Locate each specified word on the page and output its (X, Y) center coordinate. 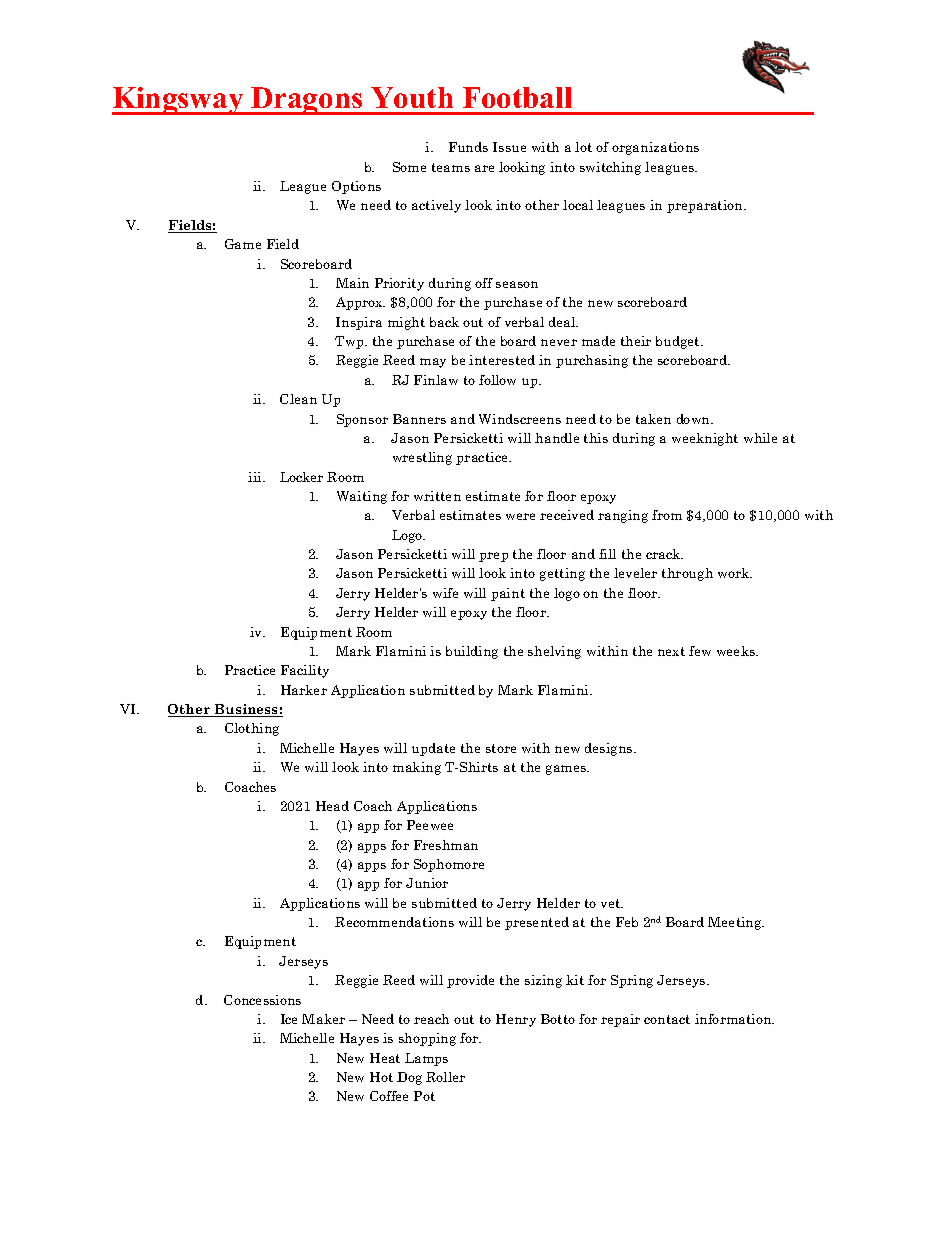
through (687, 574)
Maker (323, 1019)
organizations (655, 148)
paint (508, 594)
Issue (509, 147)
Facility (305, 671)
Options (356, 187)
